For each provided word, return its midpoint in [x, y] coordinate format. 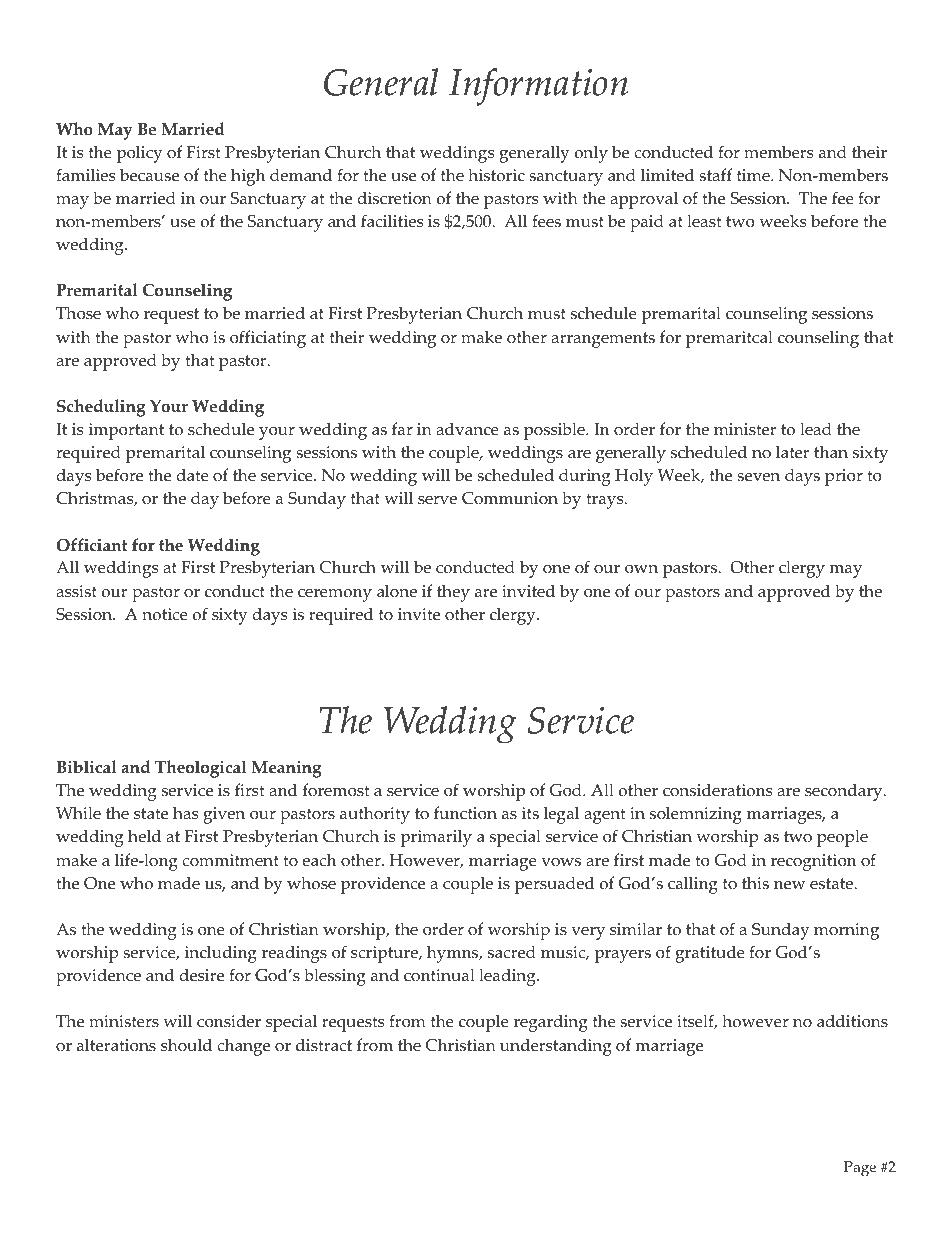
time [754, 175]
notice [165, 614]
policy [139, 154]
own [641, 569]
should [186, 1045]
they [453, 593]
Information [538, 87]
